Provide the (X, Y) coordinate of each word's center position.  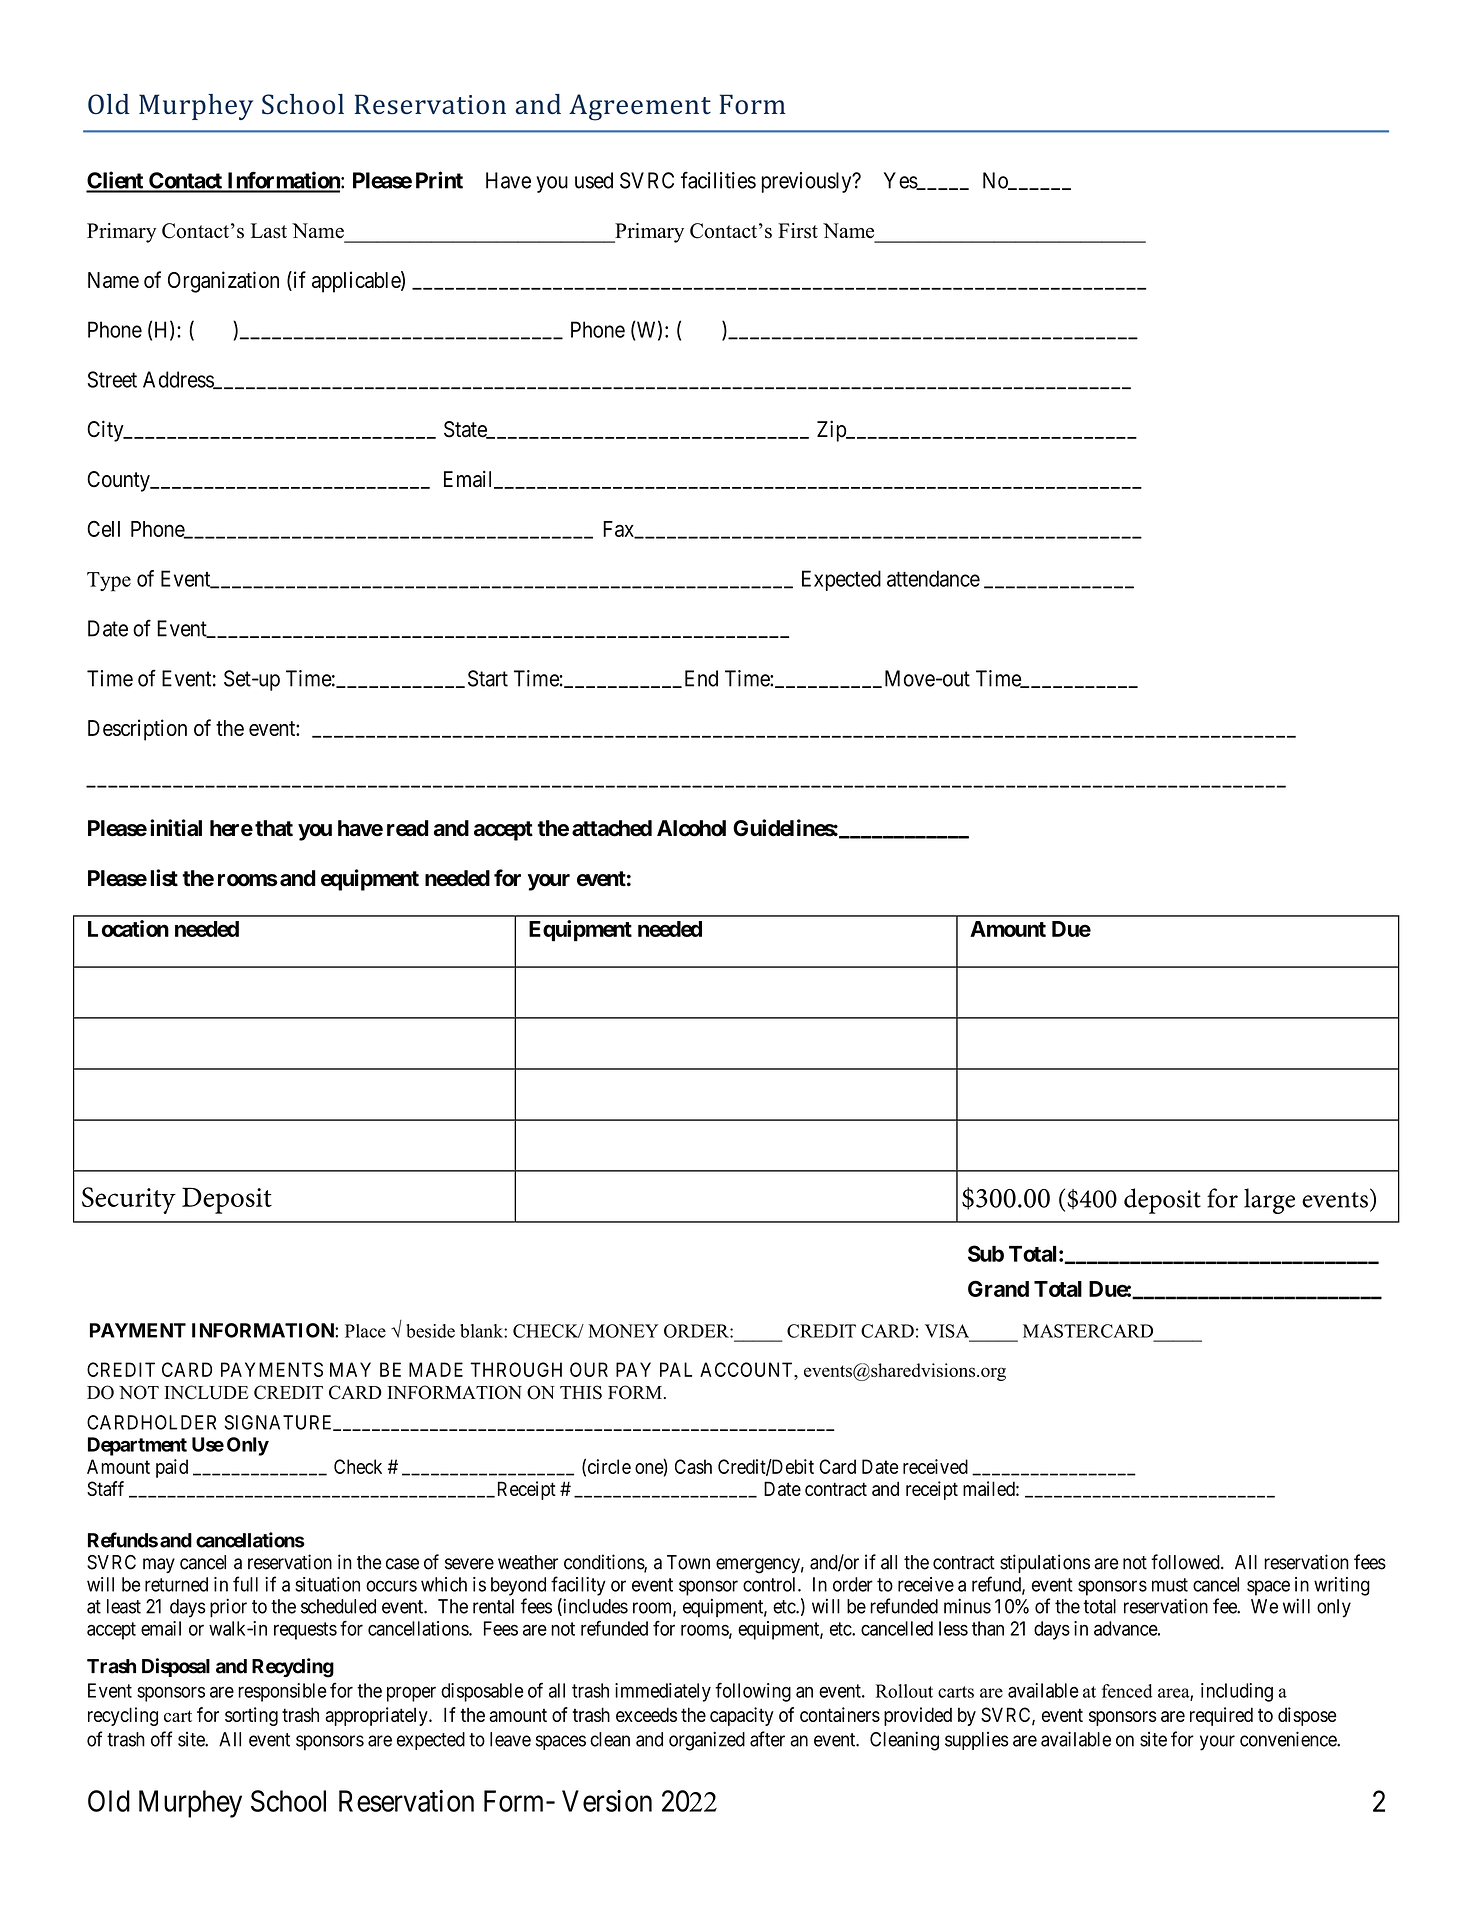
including (1237, 1692)
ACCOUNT (748, 1369)
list (164, 878)
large (1269, 1201)
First (798, 231)
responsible (282, 1692)
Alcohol (691, 828)
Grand (998, 1288)
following (753, 1692)
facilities (718, 180)
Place (365, 1331)
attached (612, 828)
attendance (933, 578)
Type (109, 582)
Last (269, 231)
